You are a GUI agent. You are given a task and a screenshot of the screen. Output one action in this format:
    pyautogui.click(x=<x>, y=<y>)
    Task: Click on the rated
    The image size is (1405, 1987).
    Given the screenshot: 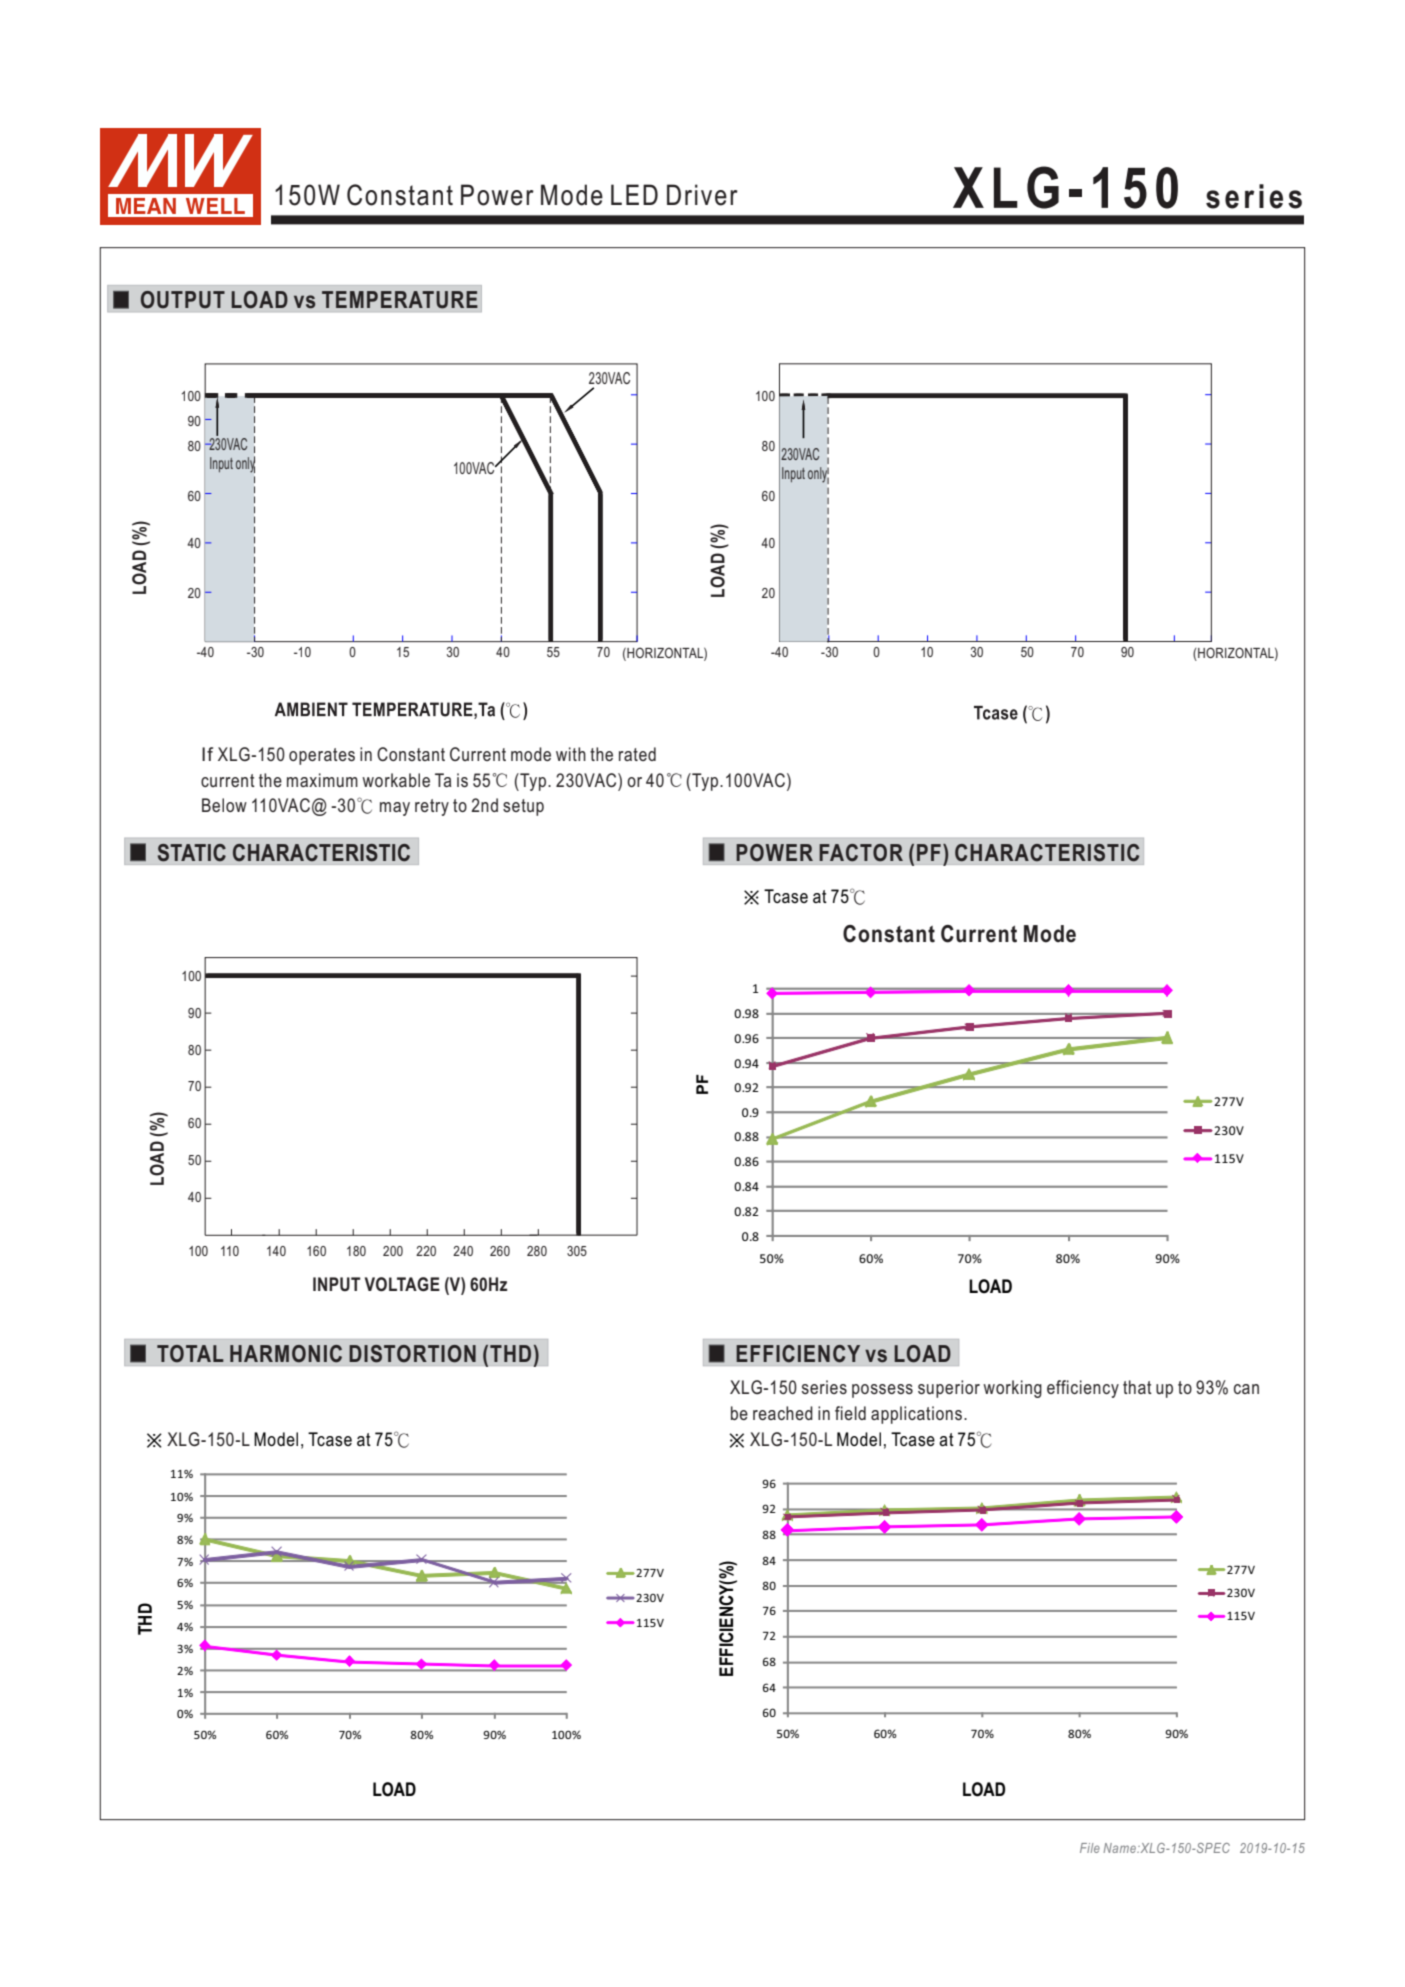 What is the action you would take?
    pyautogui.click(x=637, y=754)
